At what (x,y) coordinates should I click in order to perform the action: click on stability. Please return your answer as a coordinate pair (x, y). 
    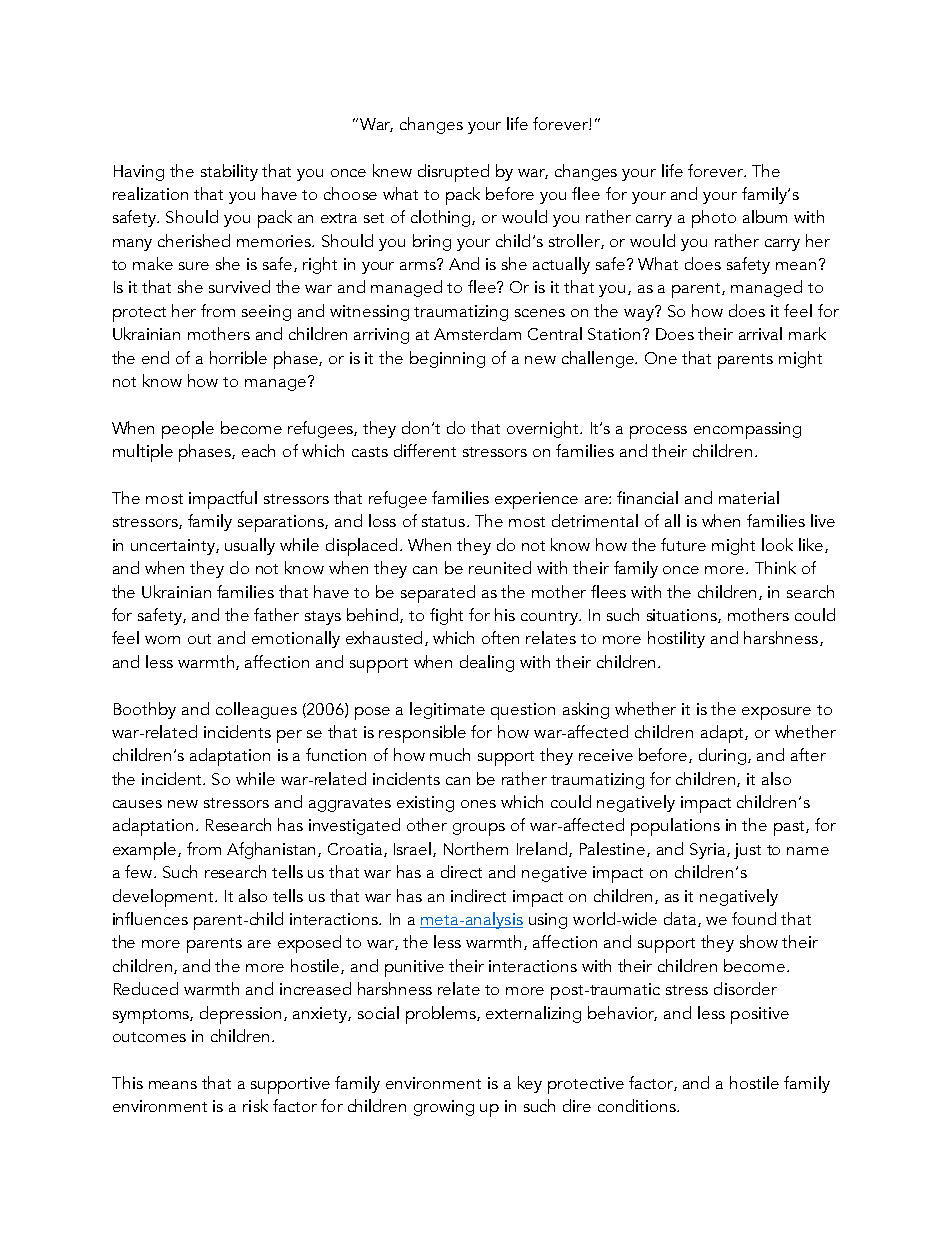
    Looking at the image, I should click on (229, 172).
